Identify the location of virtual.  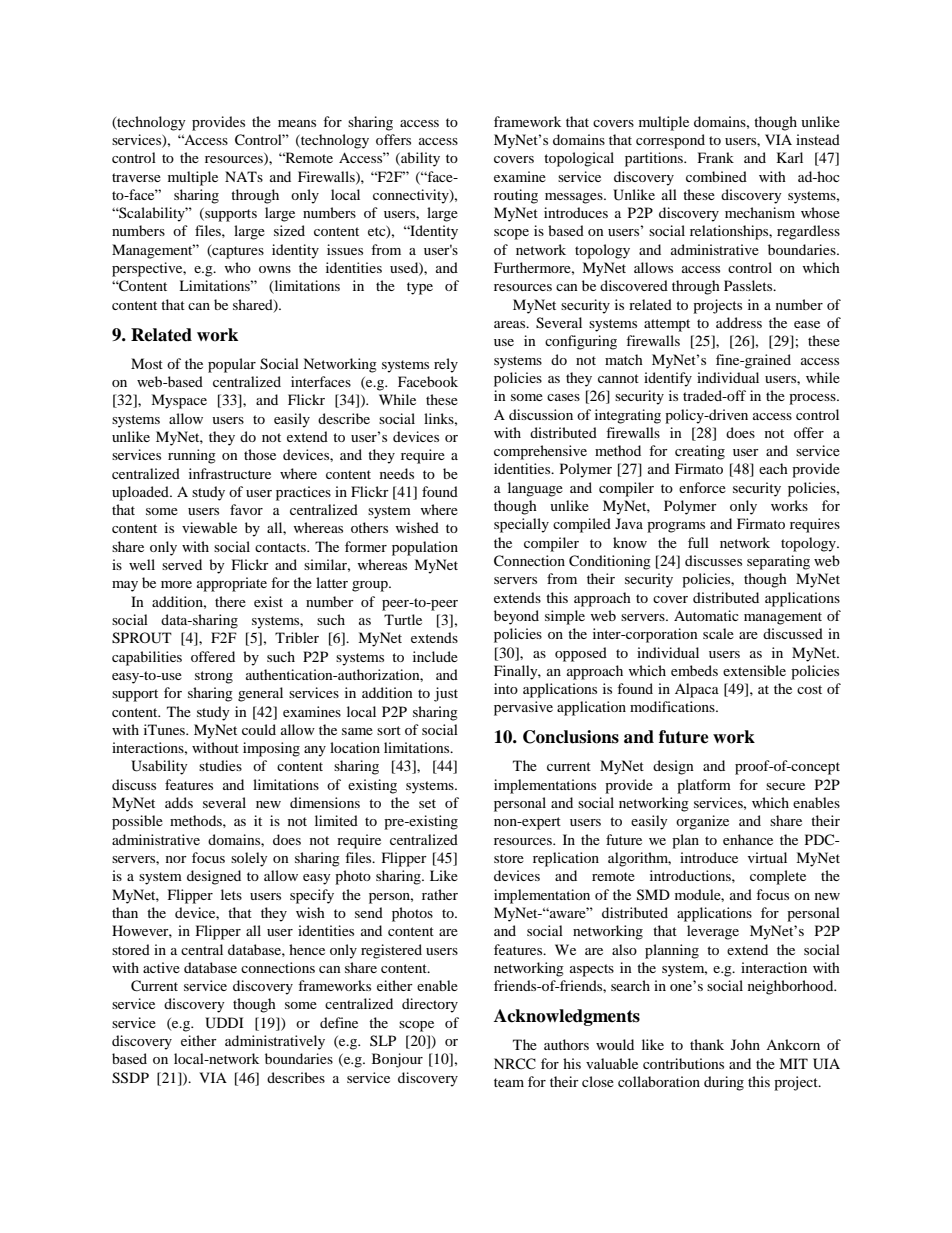
(767, 857).
